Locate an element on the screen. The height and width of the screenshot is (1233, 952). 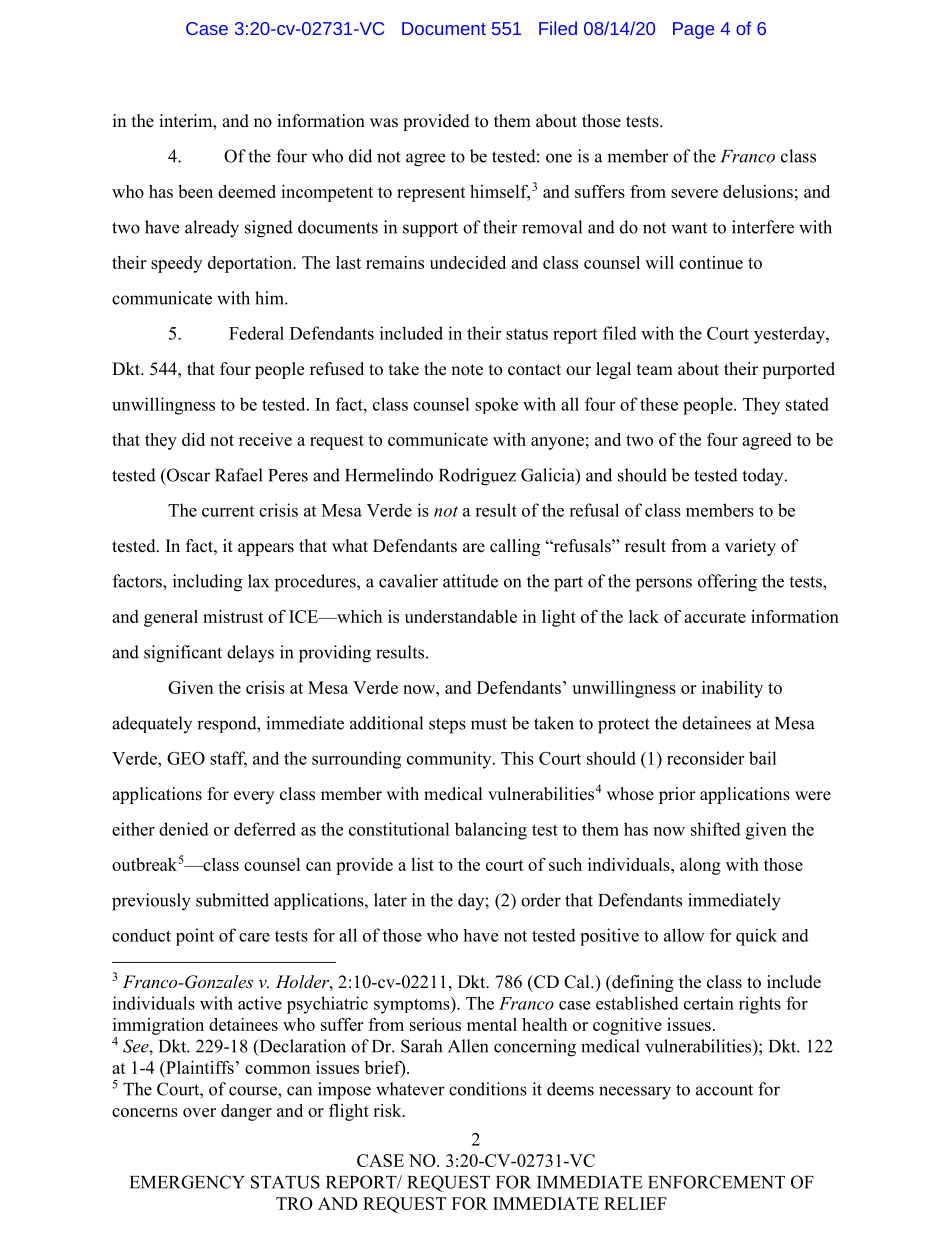
every is located at coordinates (254, 797).
